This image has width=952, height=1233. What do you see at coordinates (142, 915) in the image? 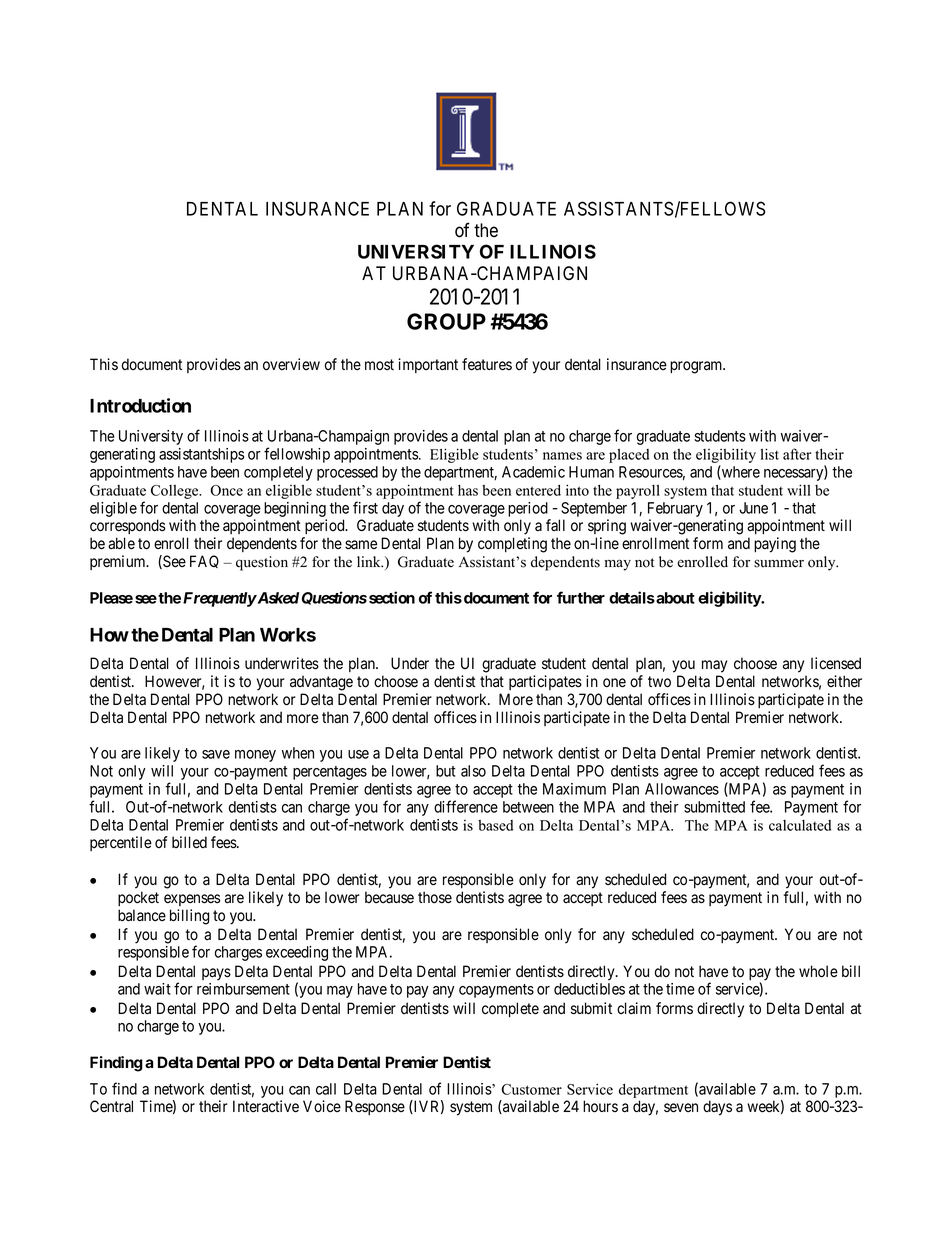
I see `balance` at bounding box center [142, 915].
